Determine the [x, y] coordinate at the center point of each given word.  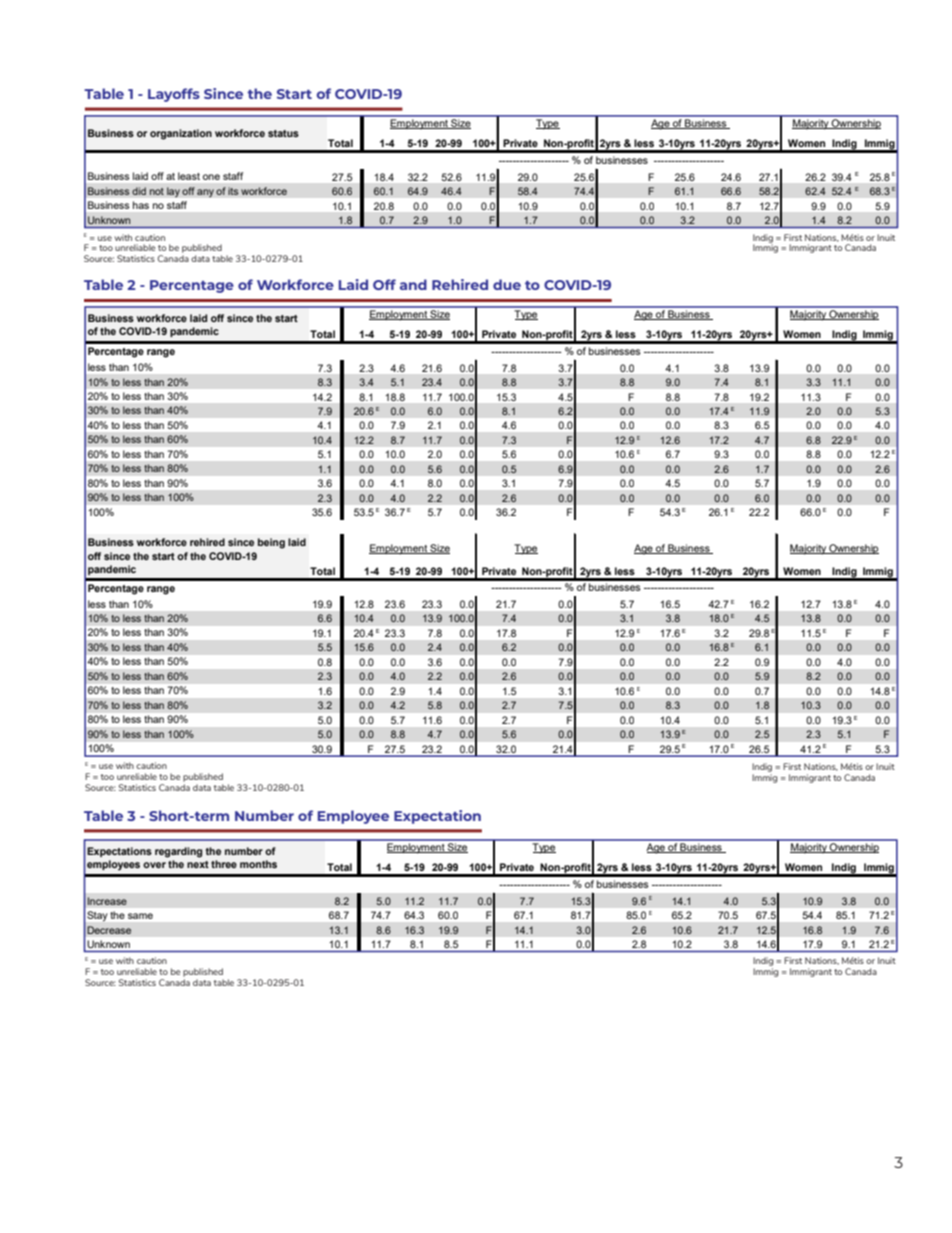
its [233, 191]
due [507, 284]
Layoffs [174, 95]
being [271, 543]
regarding [178, 852]
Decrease [109, 930]
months [258, 864]
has [141, 205]
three [224, 864]
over [154, 865]
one [211, 177]
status [283, 133]
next [198, 864]
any [205, 193]
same [140, 916]
